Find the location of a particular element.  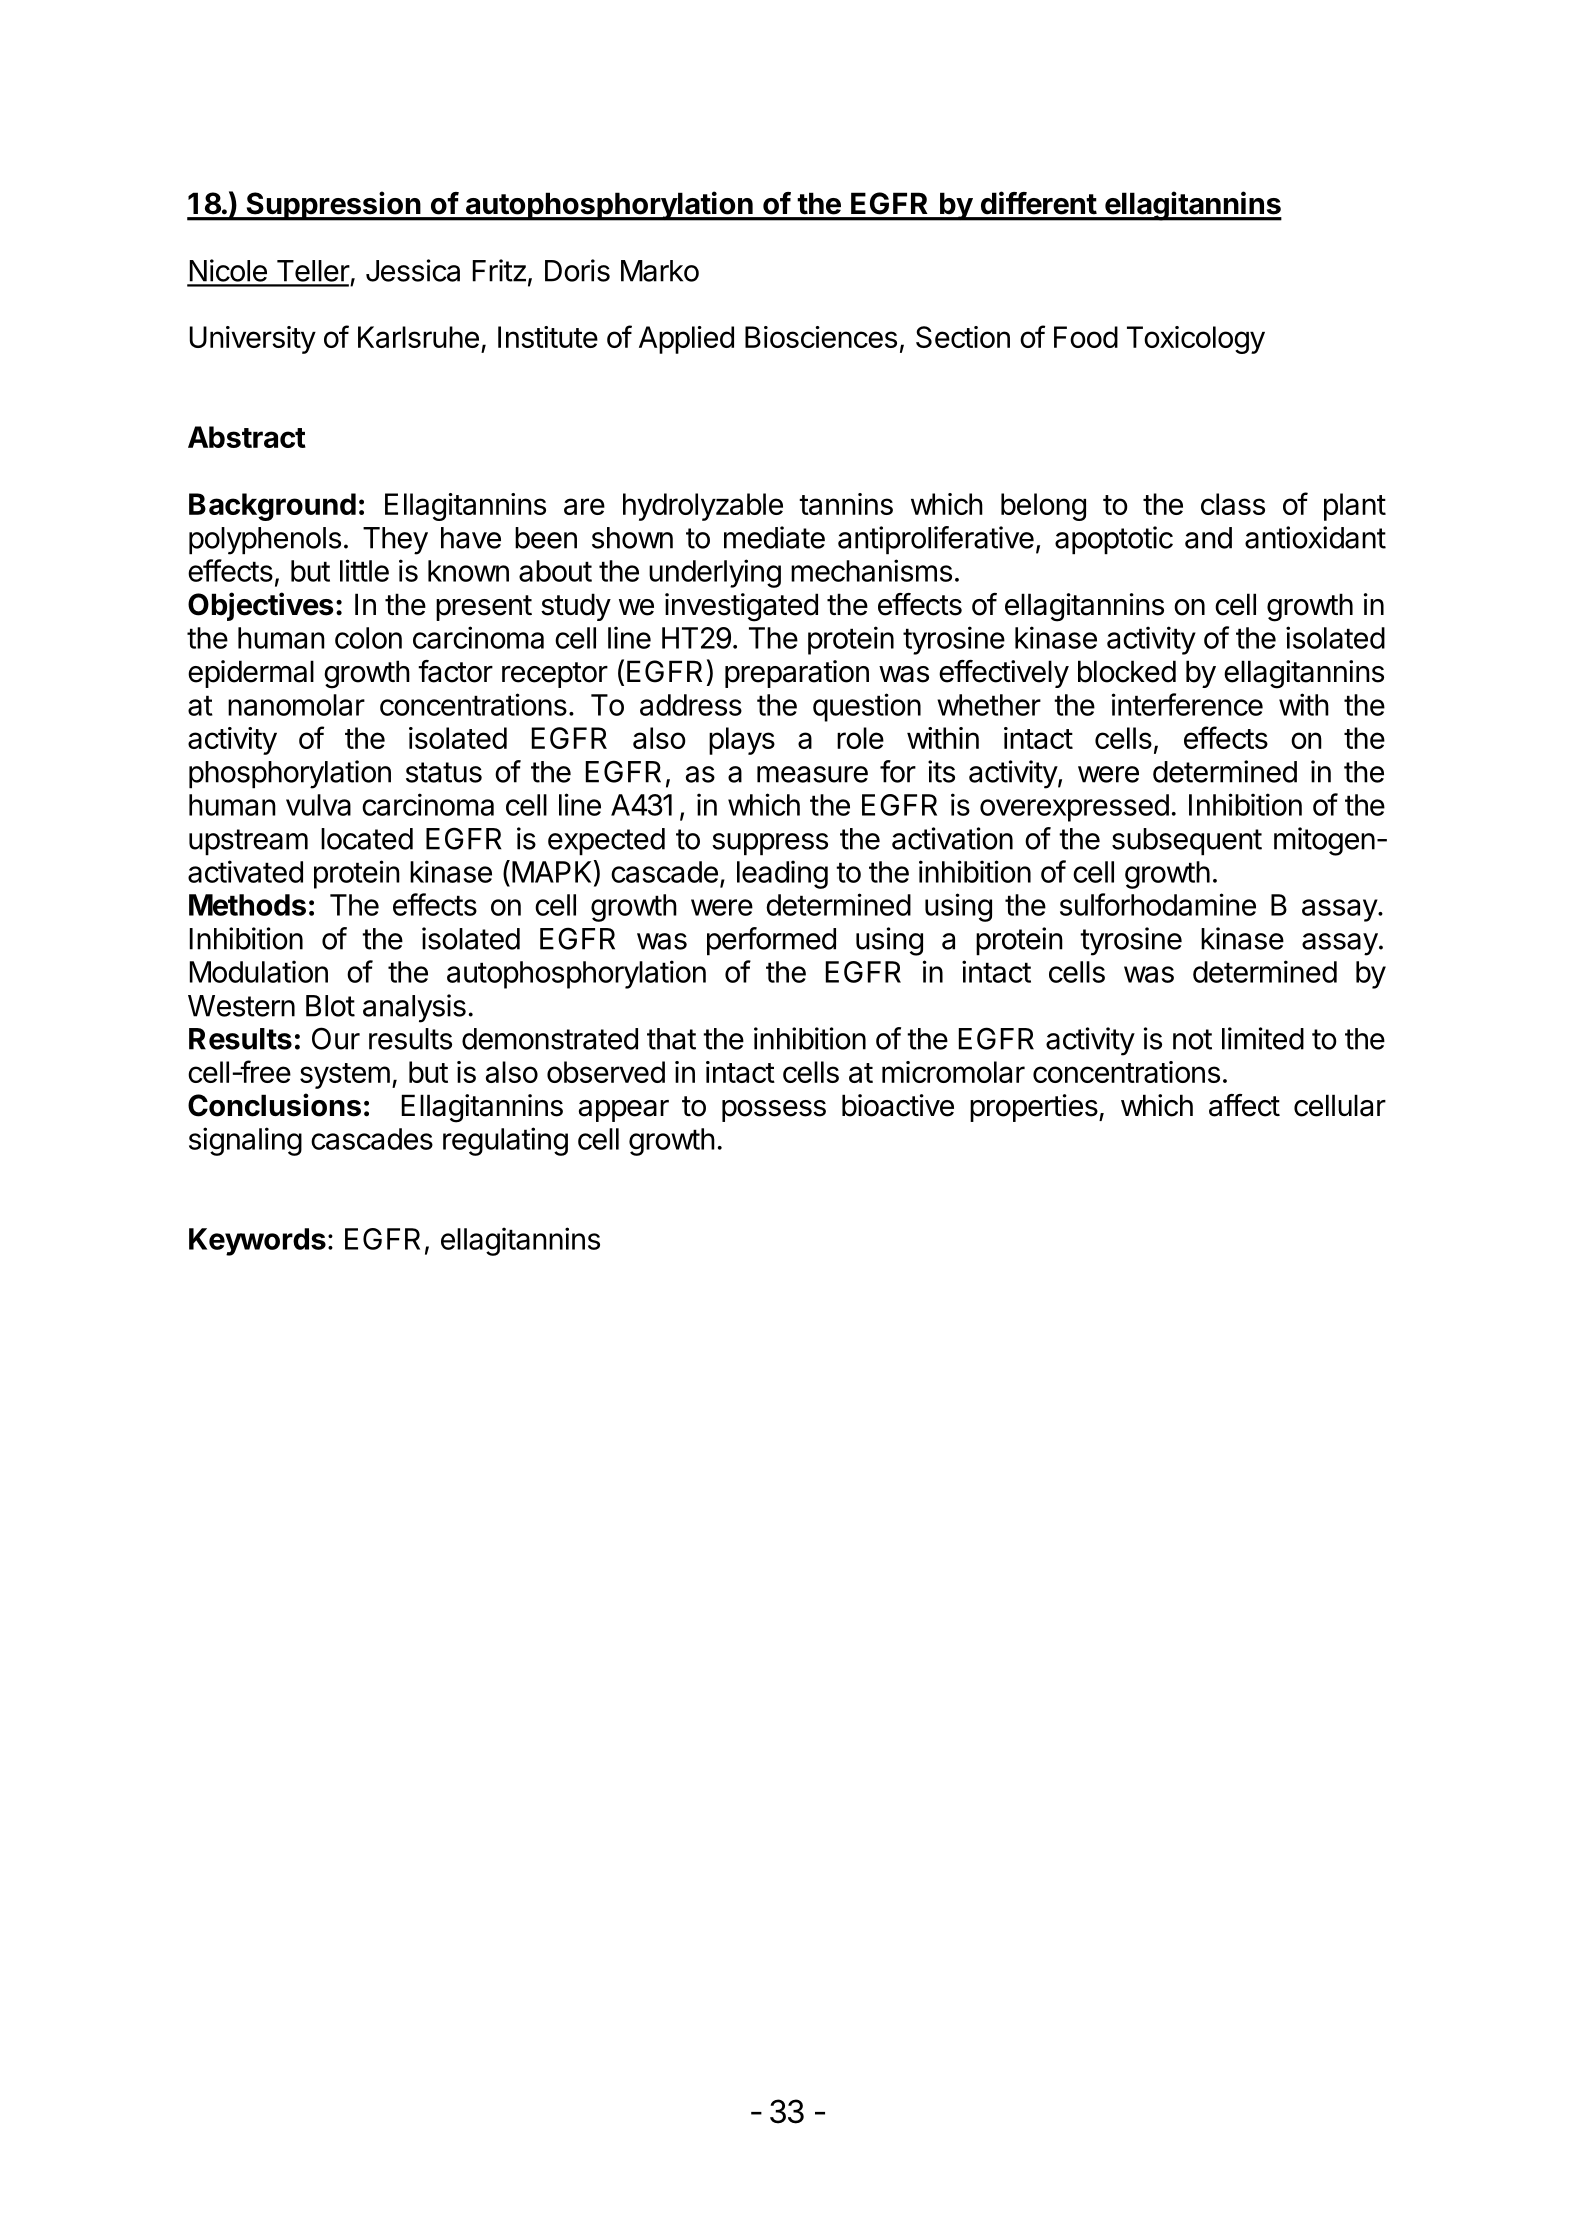

Jessica is located at coordinates (413, 270).
